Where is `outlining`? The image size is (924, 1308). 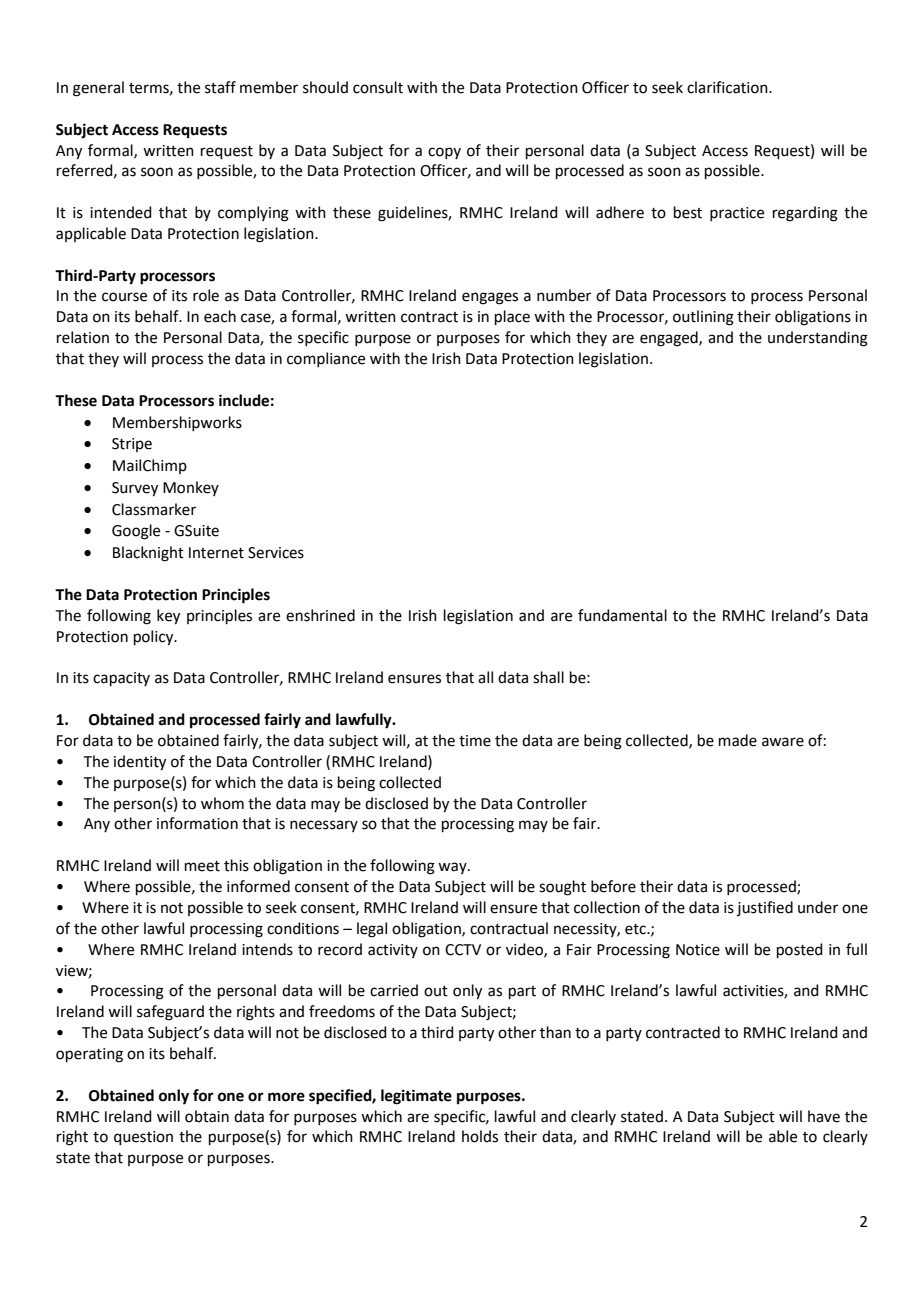
outlining is located at coordinates (703, 318).
